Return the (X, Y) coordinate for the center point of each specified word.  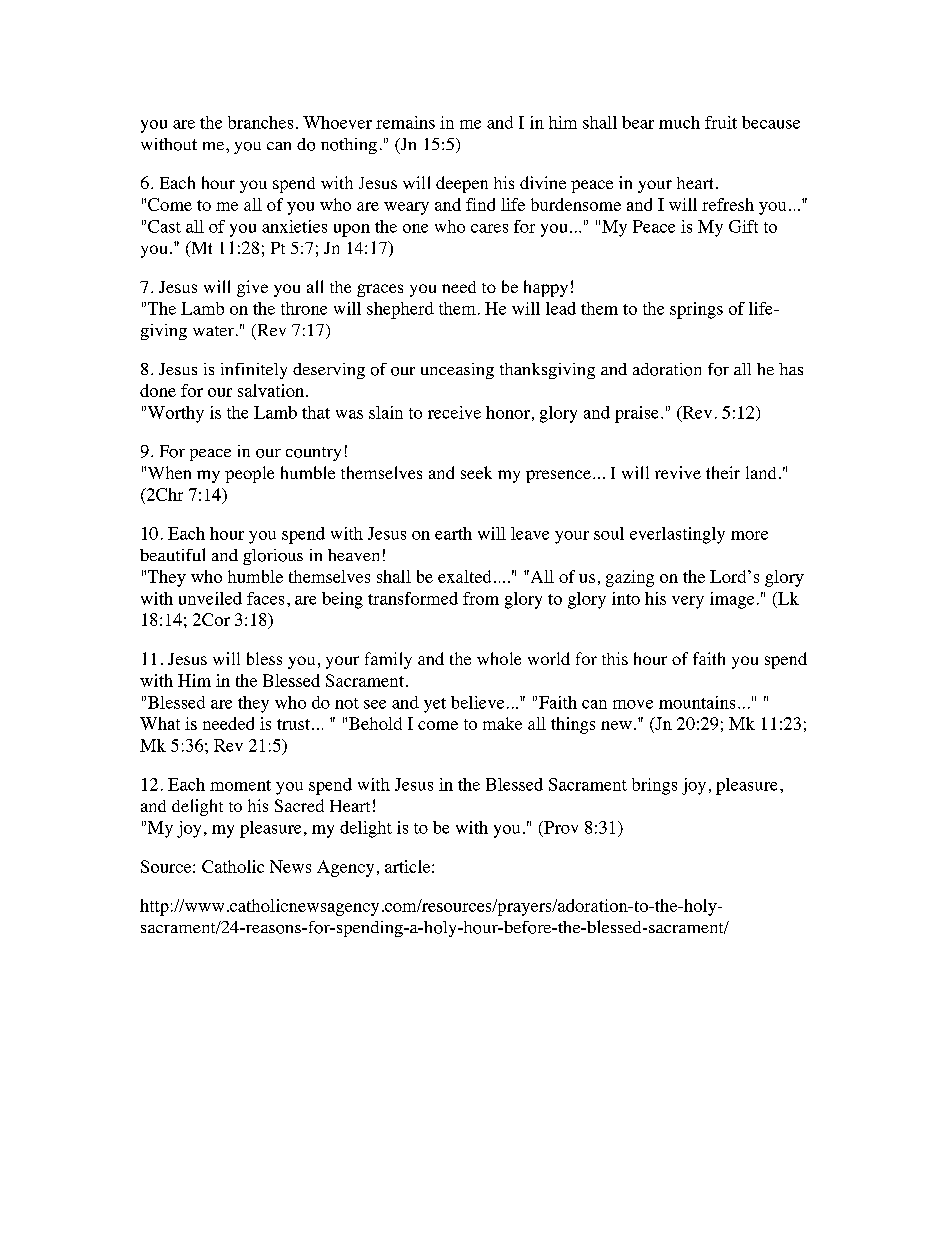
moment (240, 785)
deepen (462, 184)
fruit (721, 122)
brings (654, 786)
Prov (560, 827)
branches (260, 122)
